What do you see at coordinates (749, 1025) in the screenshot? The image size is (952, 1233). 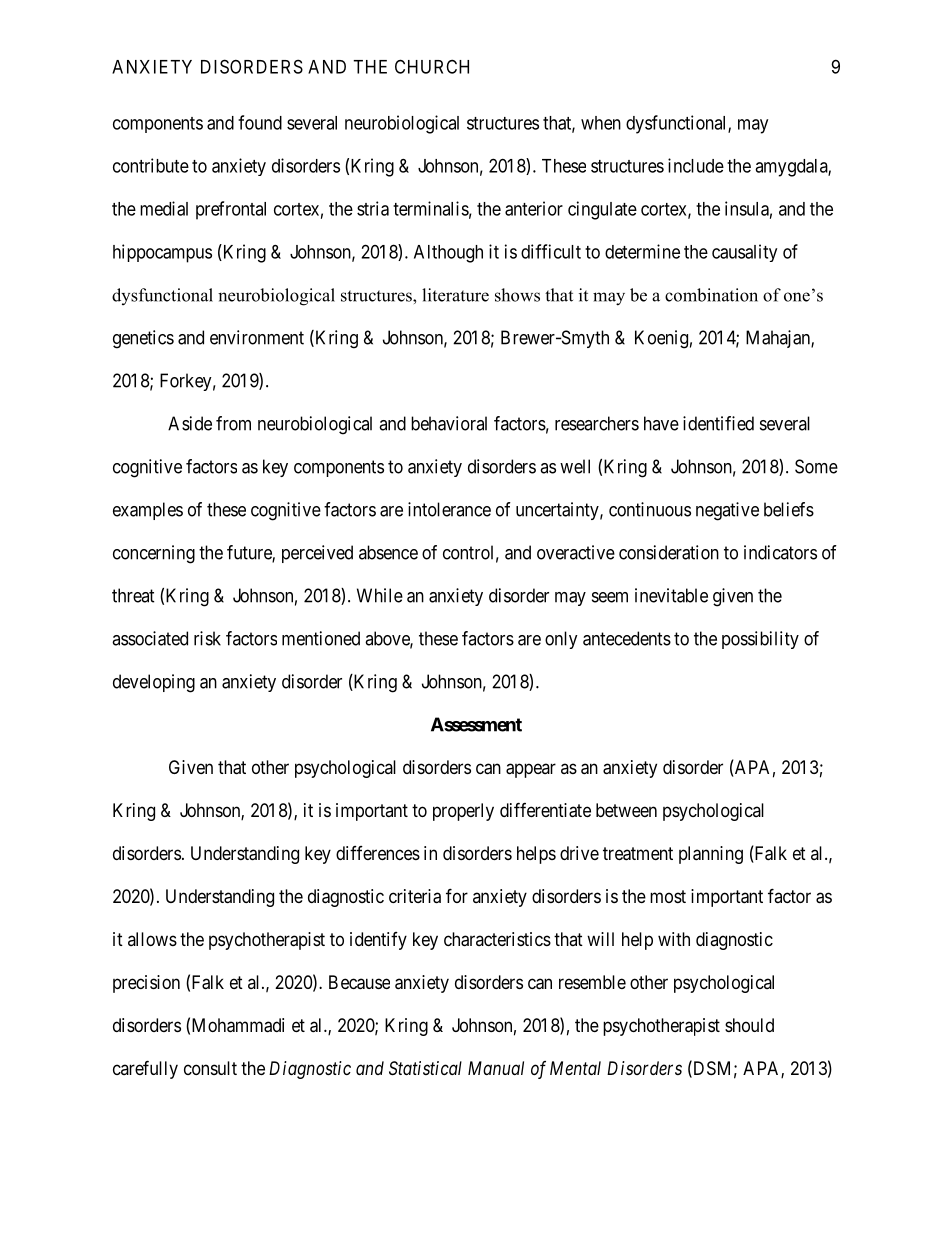 I see `should` at bounding box center [749, 1025].
